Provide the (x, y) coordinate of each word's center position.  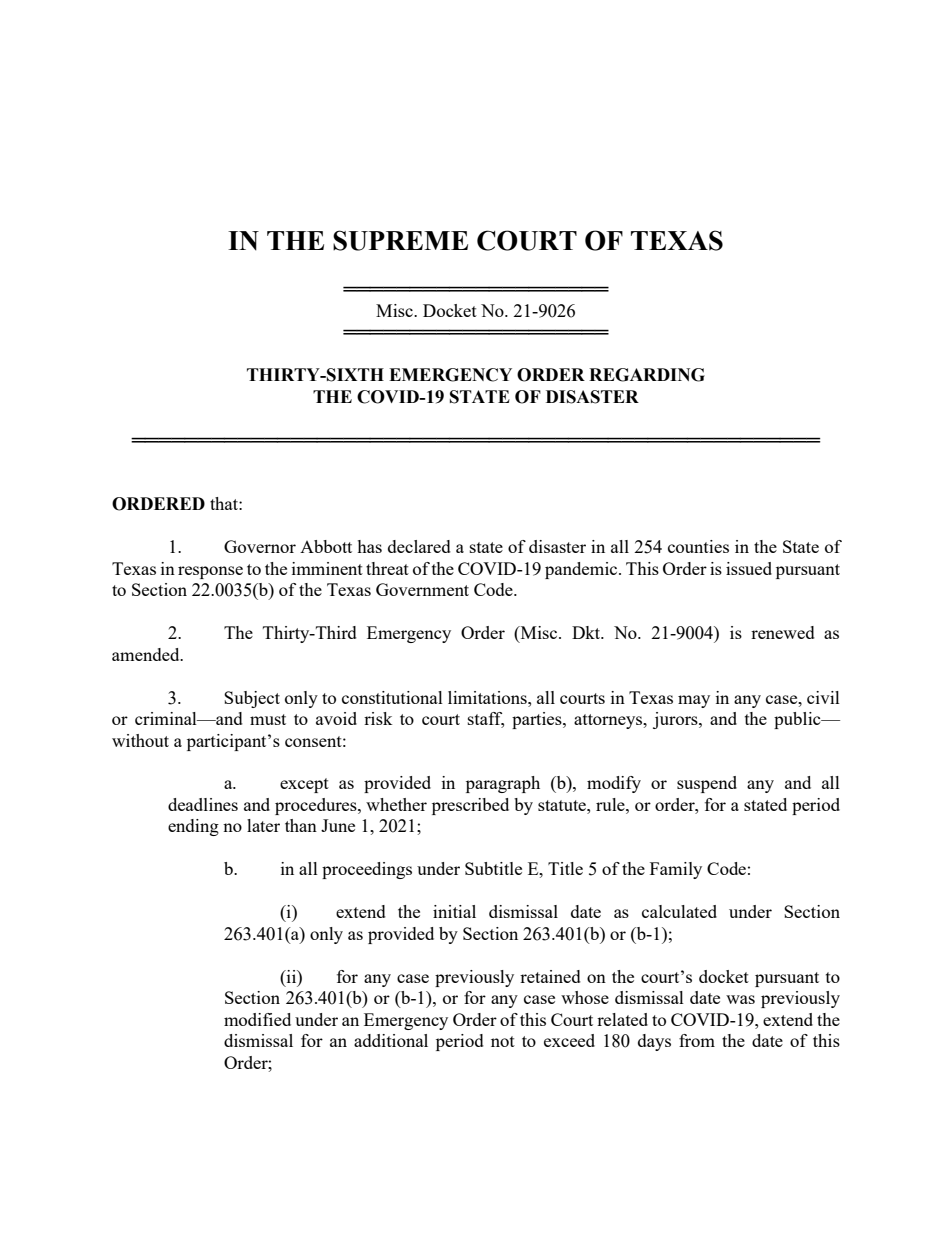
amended (147, 654)
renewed (783, 632)
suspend (707, 784)
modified (257, 1019)
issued (749, 568)
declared (419, 546)
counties (698, 546)
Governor (260, 546)
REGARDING (647, 375)
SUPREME (400, 240)
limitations (488, 697)
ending (193, 827)
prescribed (470, 806)
